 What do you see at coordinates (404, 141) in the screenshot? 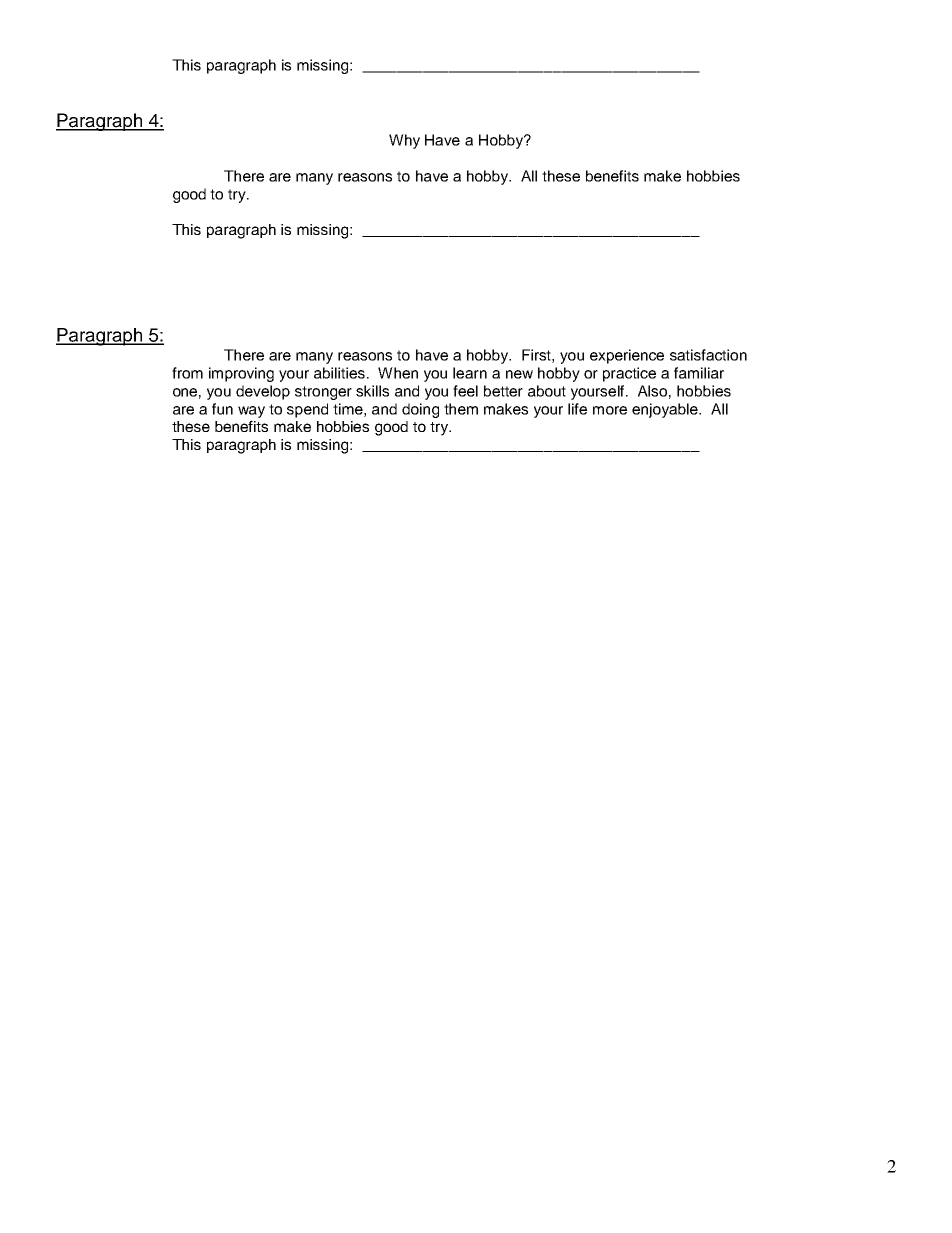
I see `Why` at bounding box center [404, 141].
